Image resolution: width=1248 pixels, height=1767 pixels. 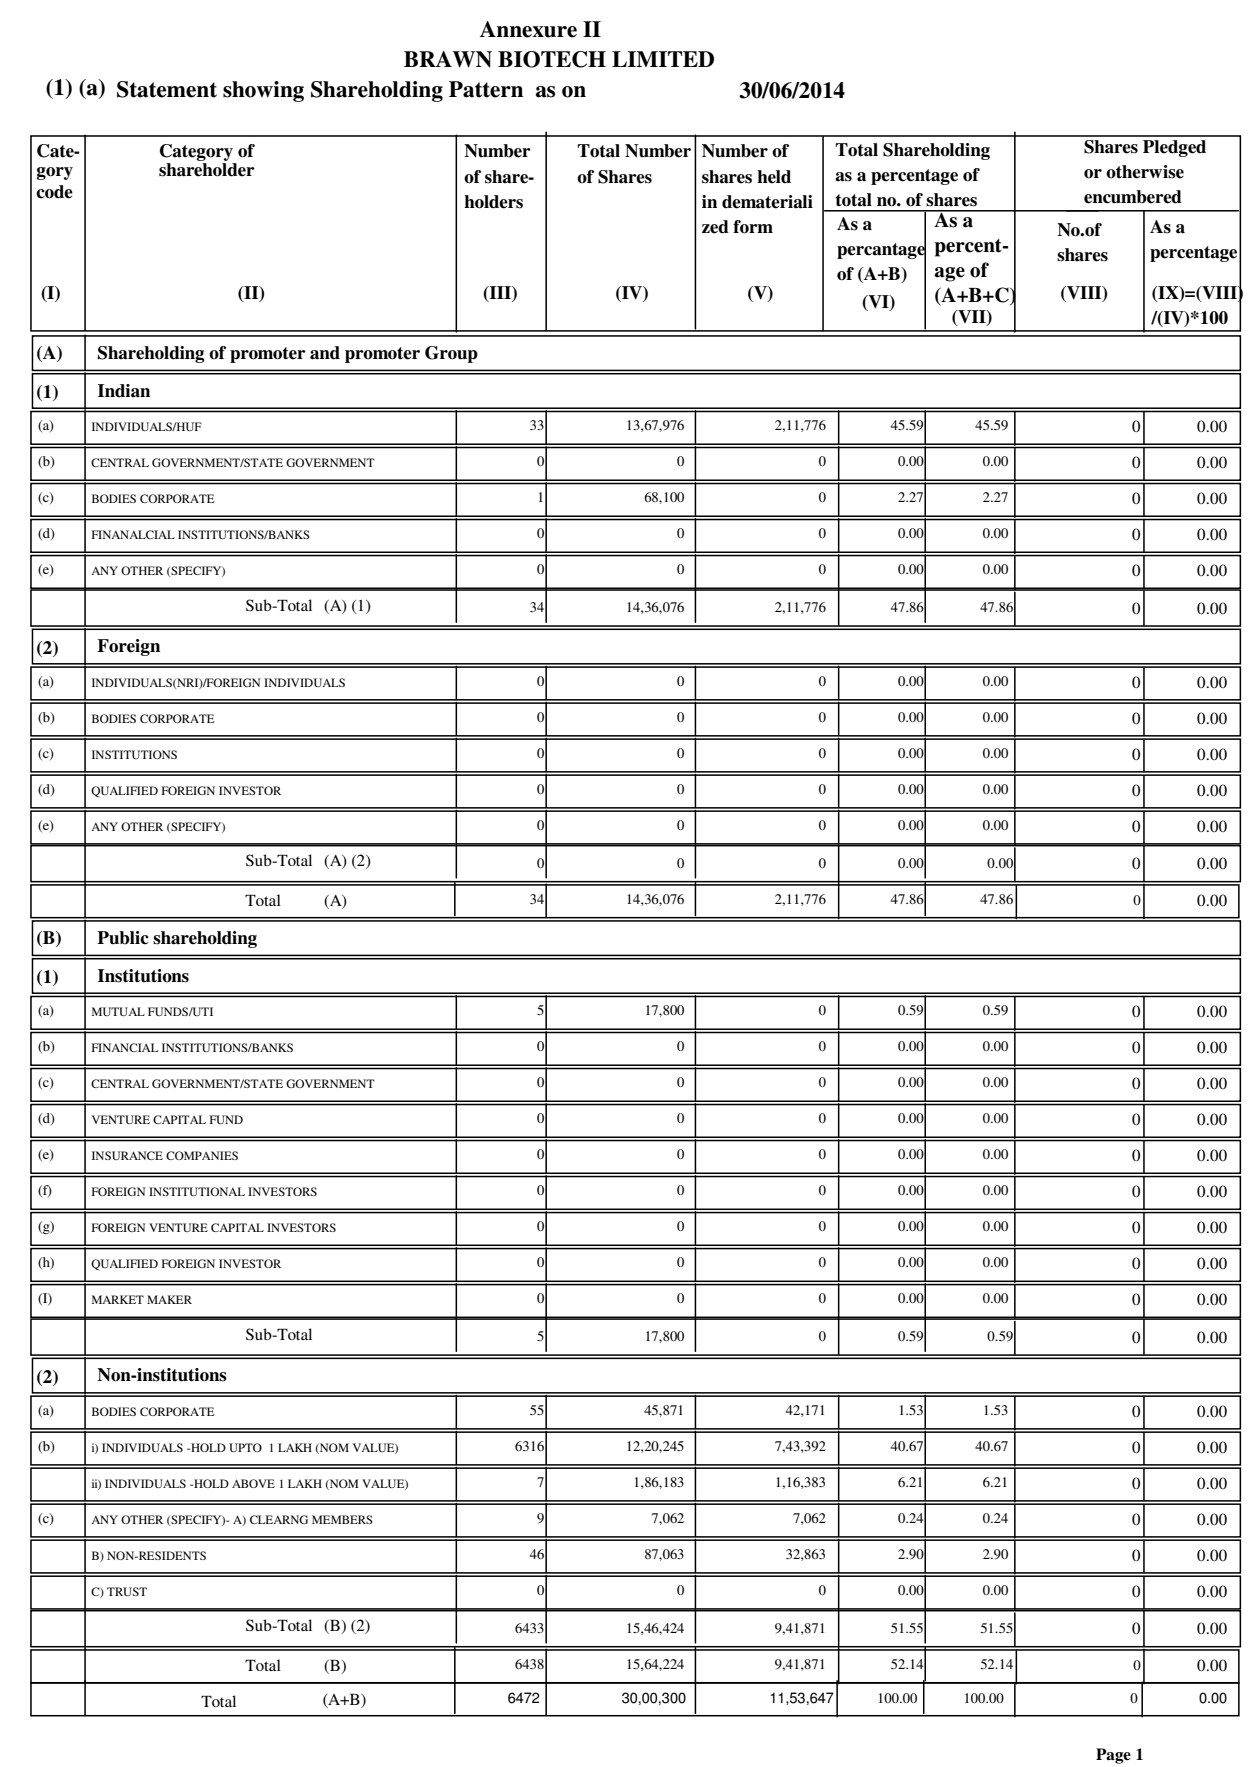 What do you see at coordinates (123, 938) in the screenshot?
I see `Public` at bounding box center [123, 938].
